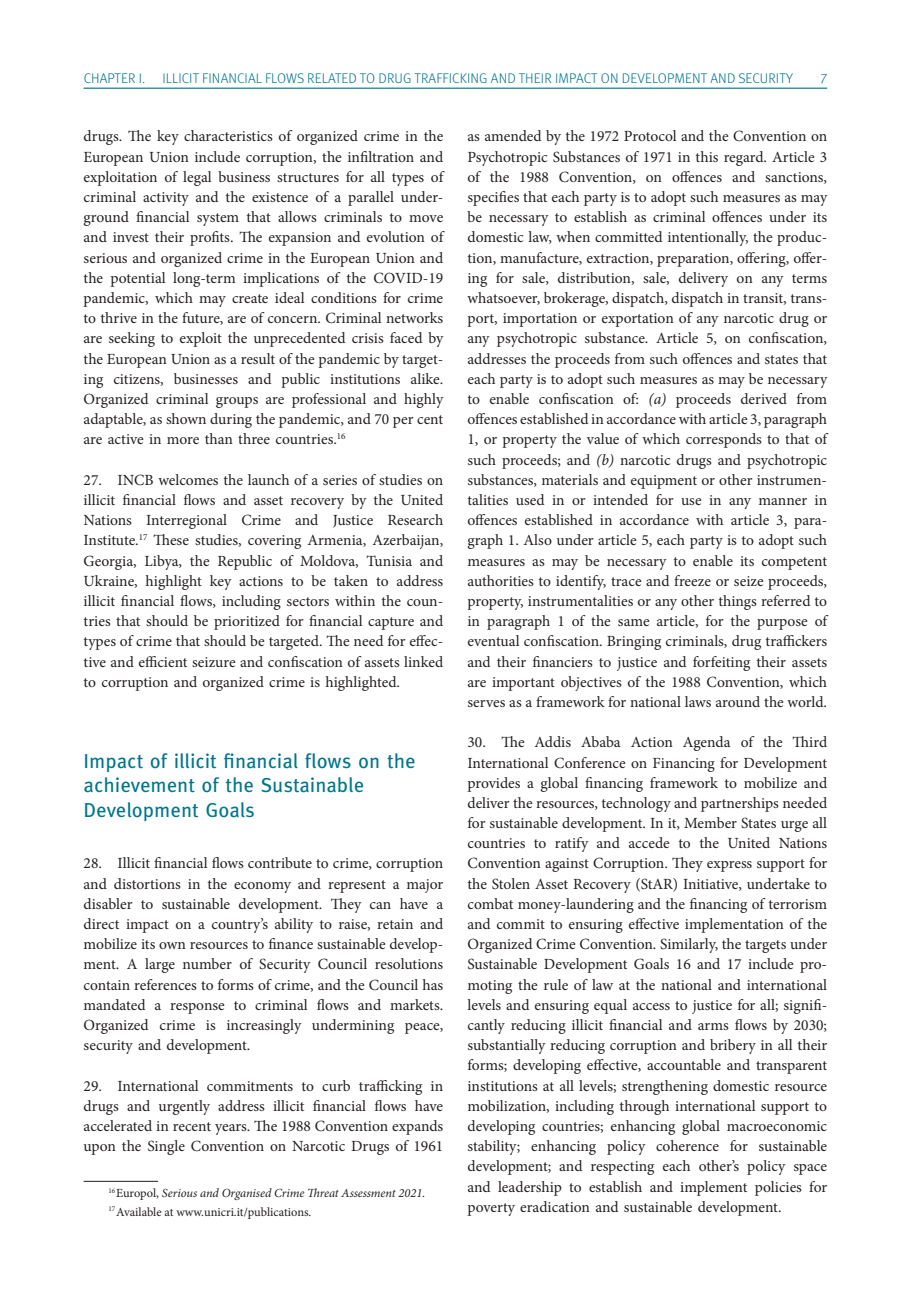 The image size is (924, 1308). Describe the element at coordinates (228, 135) in the image. I see `characteristics` at that location.
